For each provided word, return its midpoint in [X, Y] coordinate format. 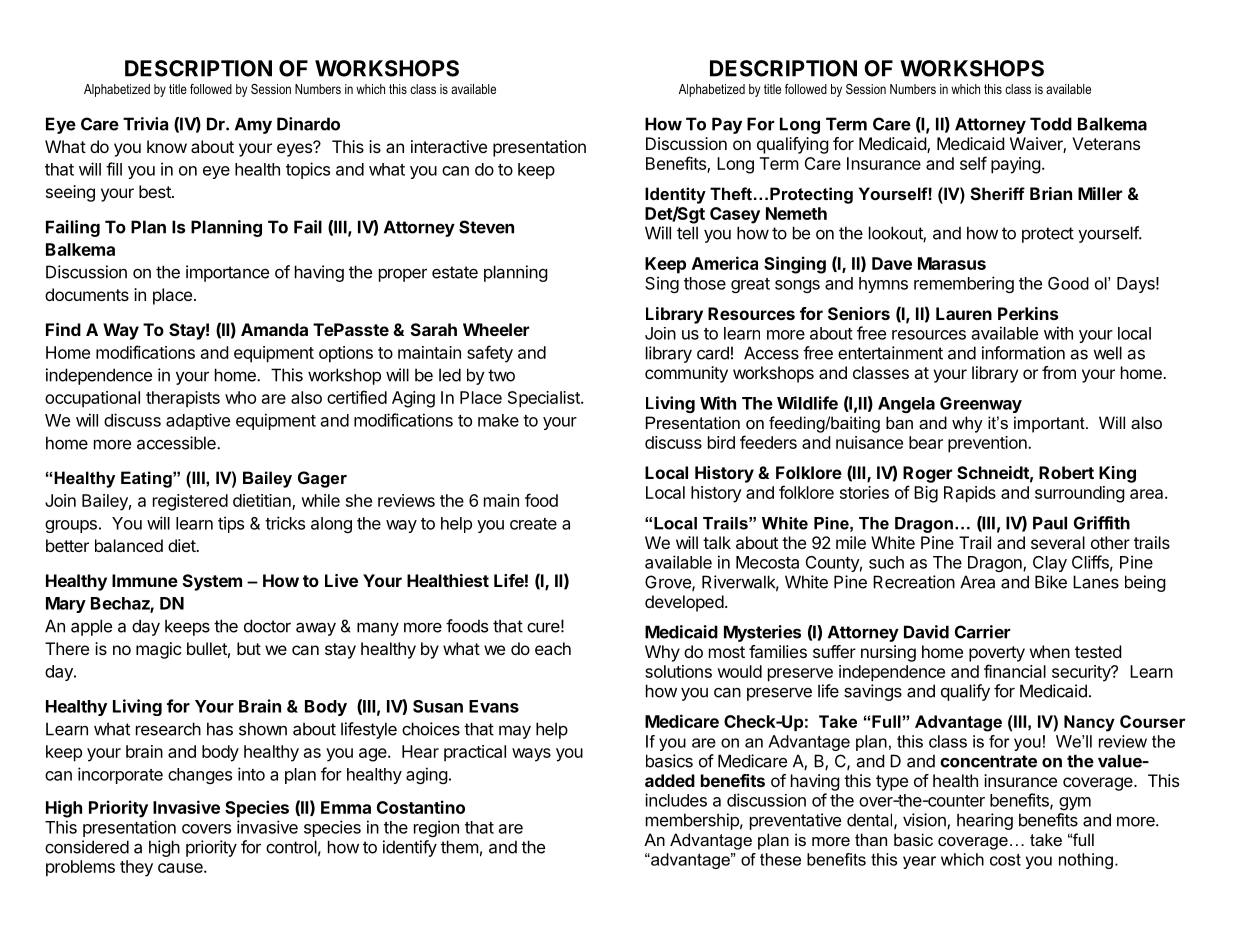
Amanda [274, 329]
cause [181, 868]
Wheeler [496, 329]
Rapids [970, 494]
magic [159, 650]
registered [190, 502]
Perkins [1028, 313]
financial [1015, 671]
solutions [678, 671]
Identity [675, 195]
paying [1016, 165]
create [533, 524]
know [167, 146]
